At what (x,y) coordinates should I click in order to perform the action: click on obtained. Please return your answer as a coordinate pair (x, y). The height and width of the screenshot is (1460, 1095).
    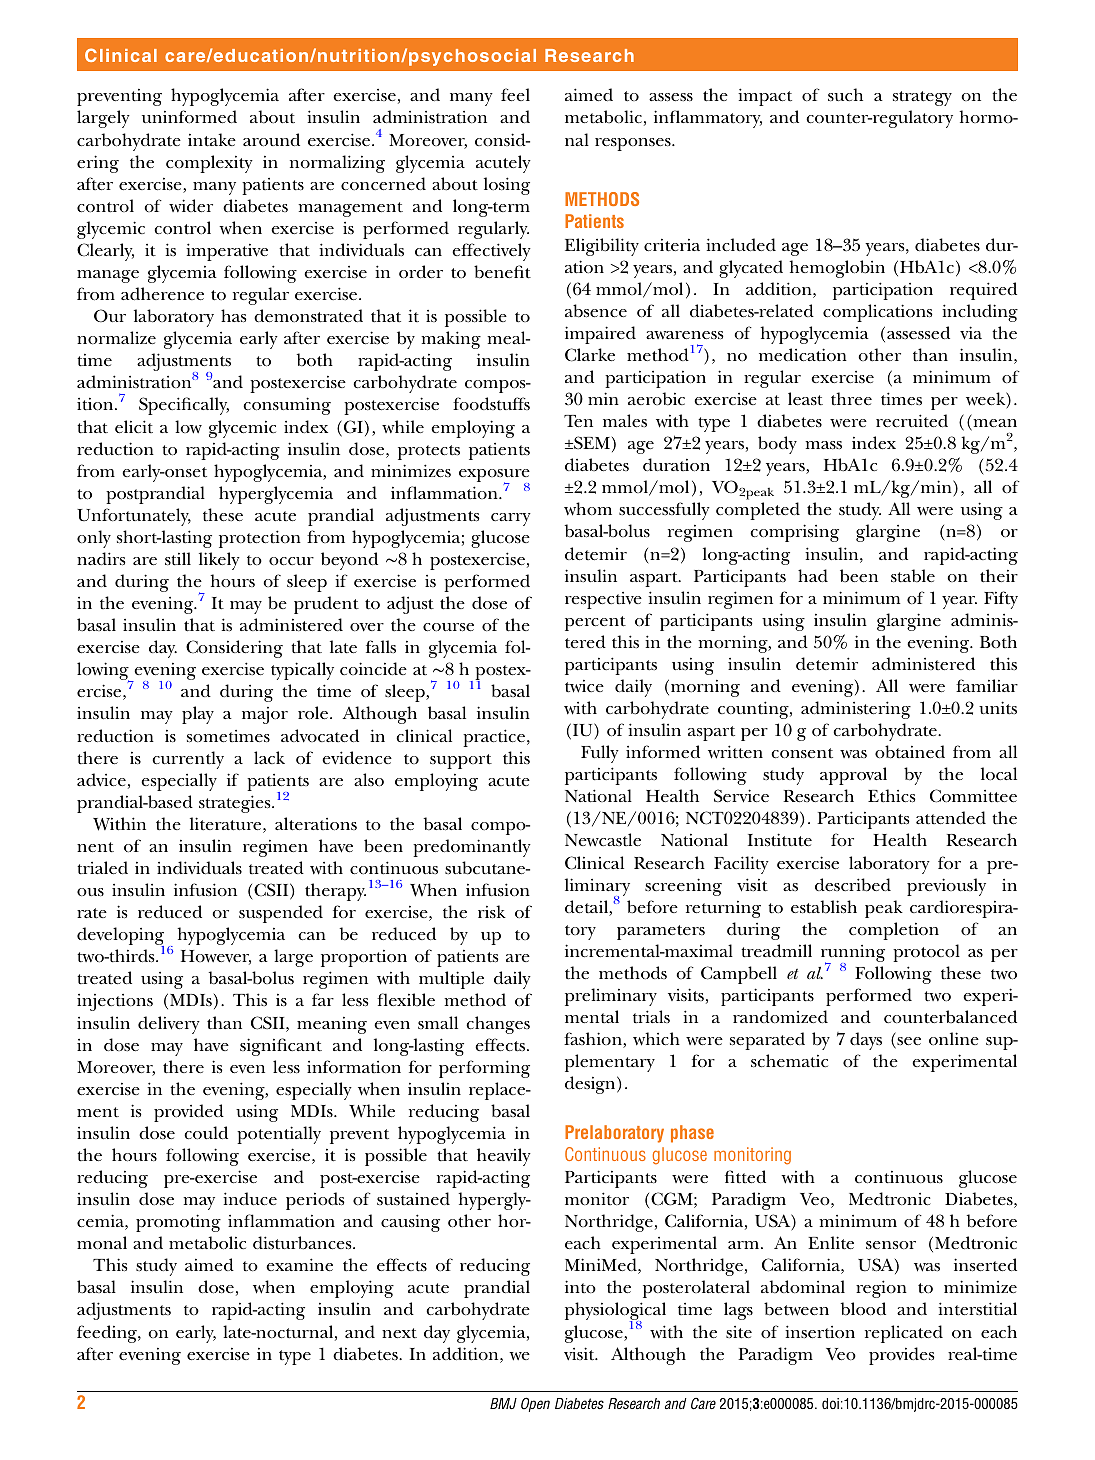
    Looking at the image, I should click on (910, 752).
